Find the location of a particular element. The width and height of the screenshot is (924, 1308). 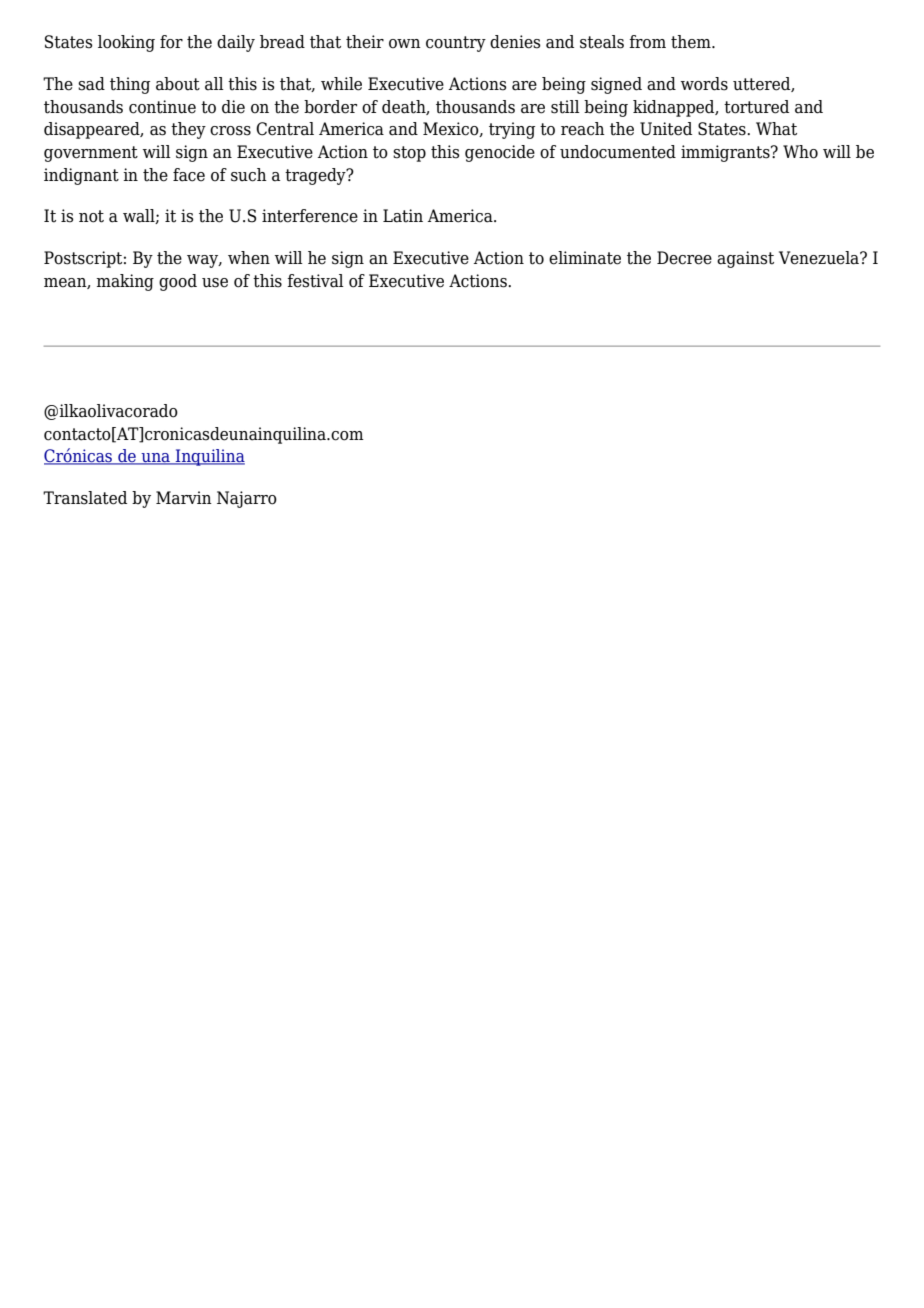

immigrants is located at coordinates (726, 153).
